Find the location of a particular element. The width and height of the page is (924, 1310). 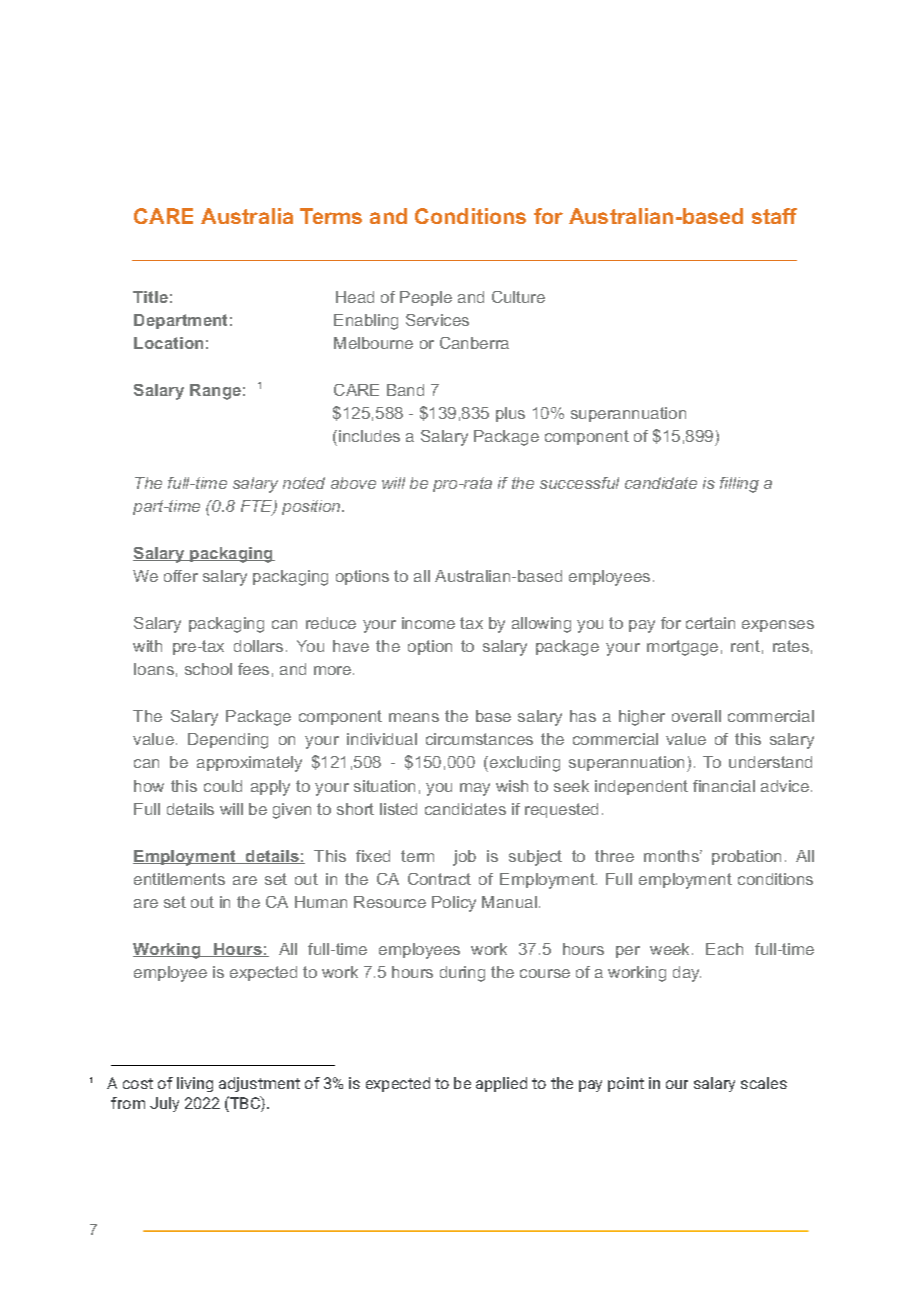

Location is located at coordinates (168, 343).
